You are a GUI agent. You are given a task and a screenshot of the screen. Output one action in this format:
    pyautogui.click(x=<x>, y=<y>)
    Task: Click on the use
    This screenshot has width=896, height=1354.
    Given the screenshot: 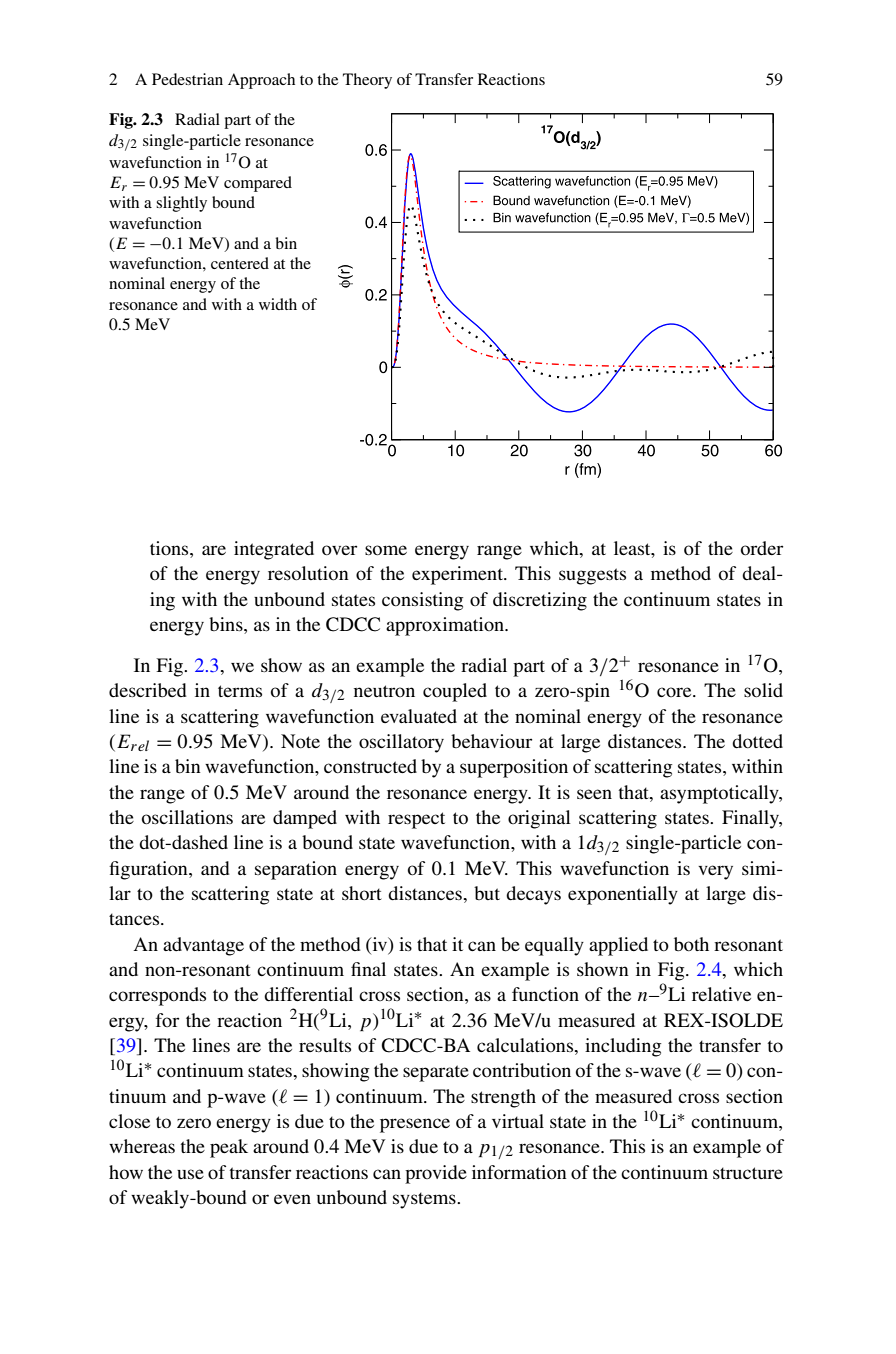 What is the action you would take?
    pyautogui.click(x=190, y=1174)
